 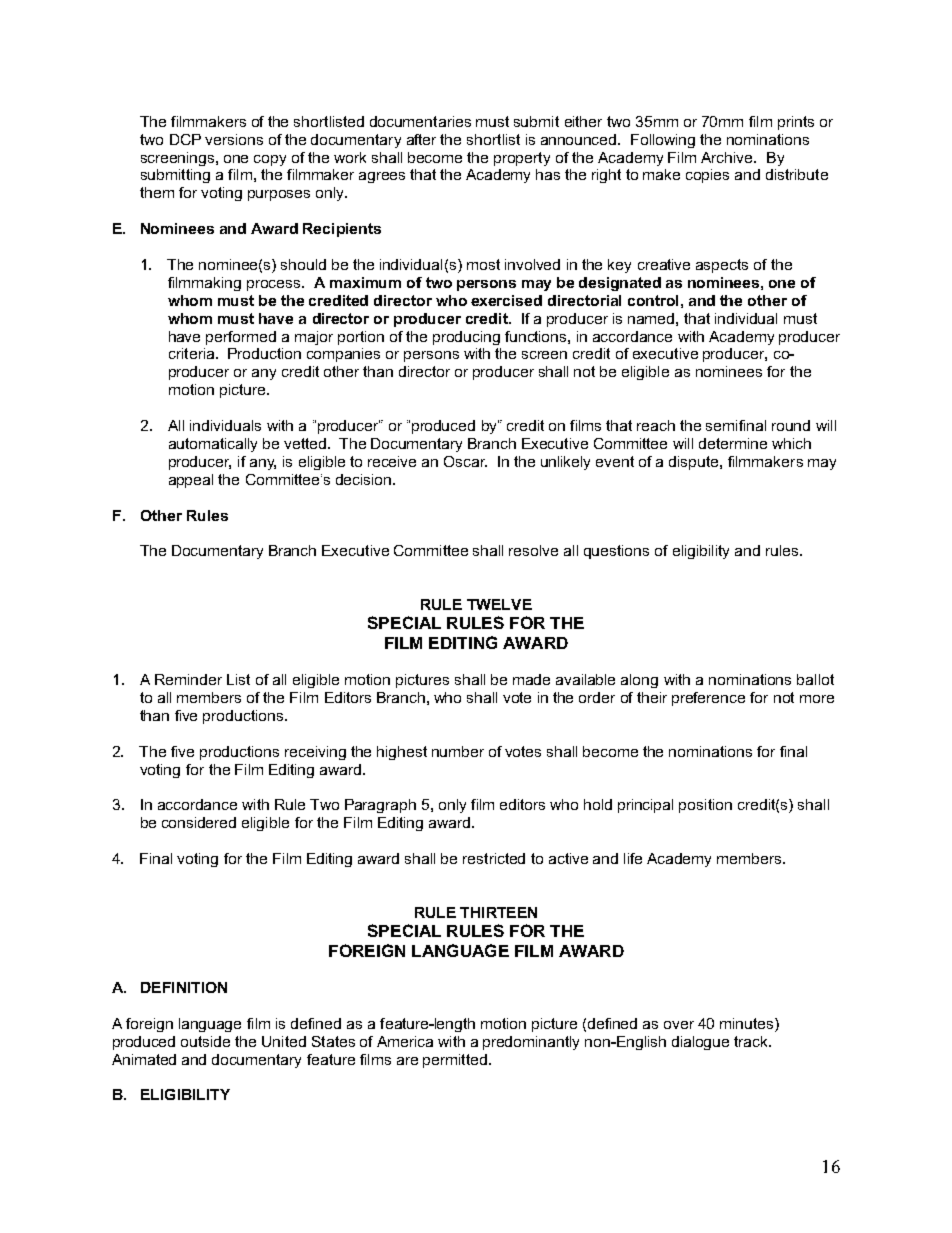 What do you see at coordinates (458, 751) in the screenshot?
I see `number` at bounding box center [458, 751].
